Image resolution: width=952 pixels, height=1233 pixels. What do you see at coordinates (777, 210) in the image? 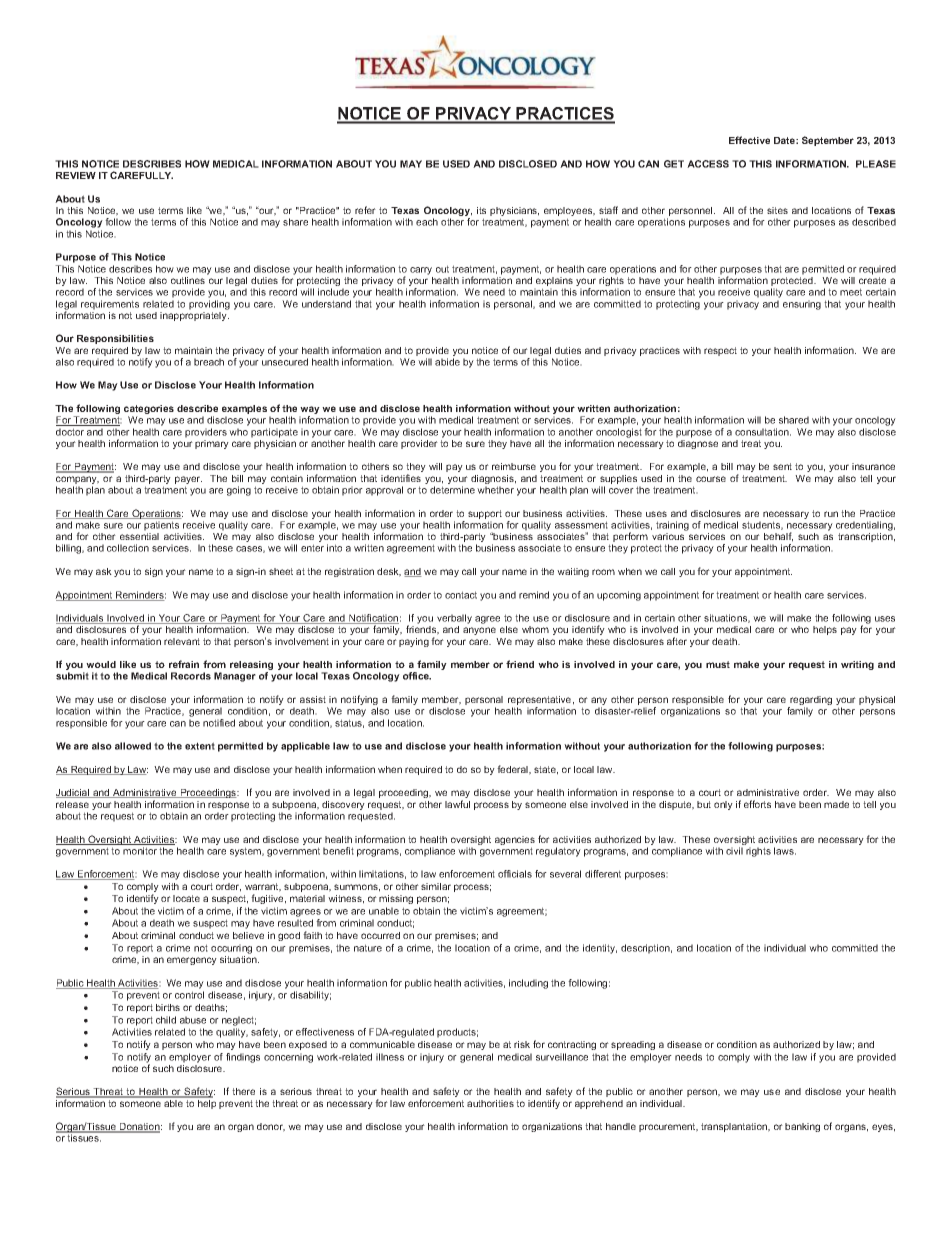
I see `sites` at bounding box center [777, 210].
